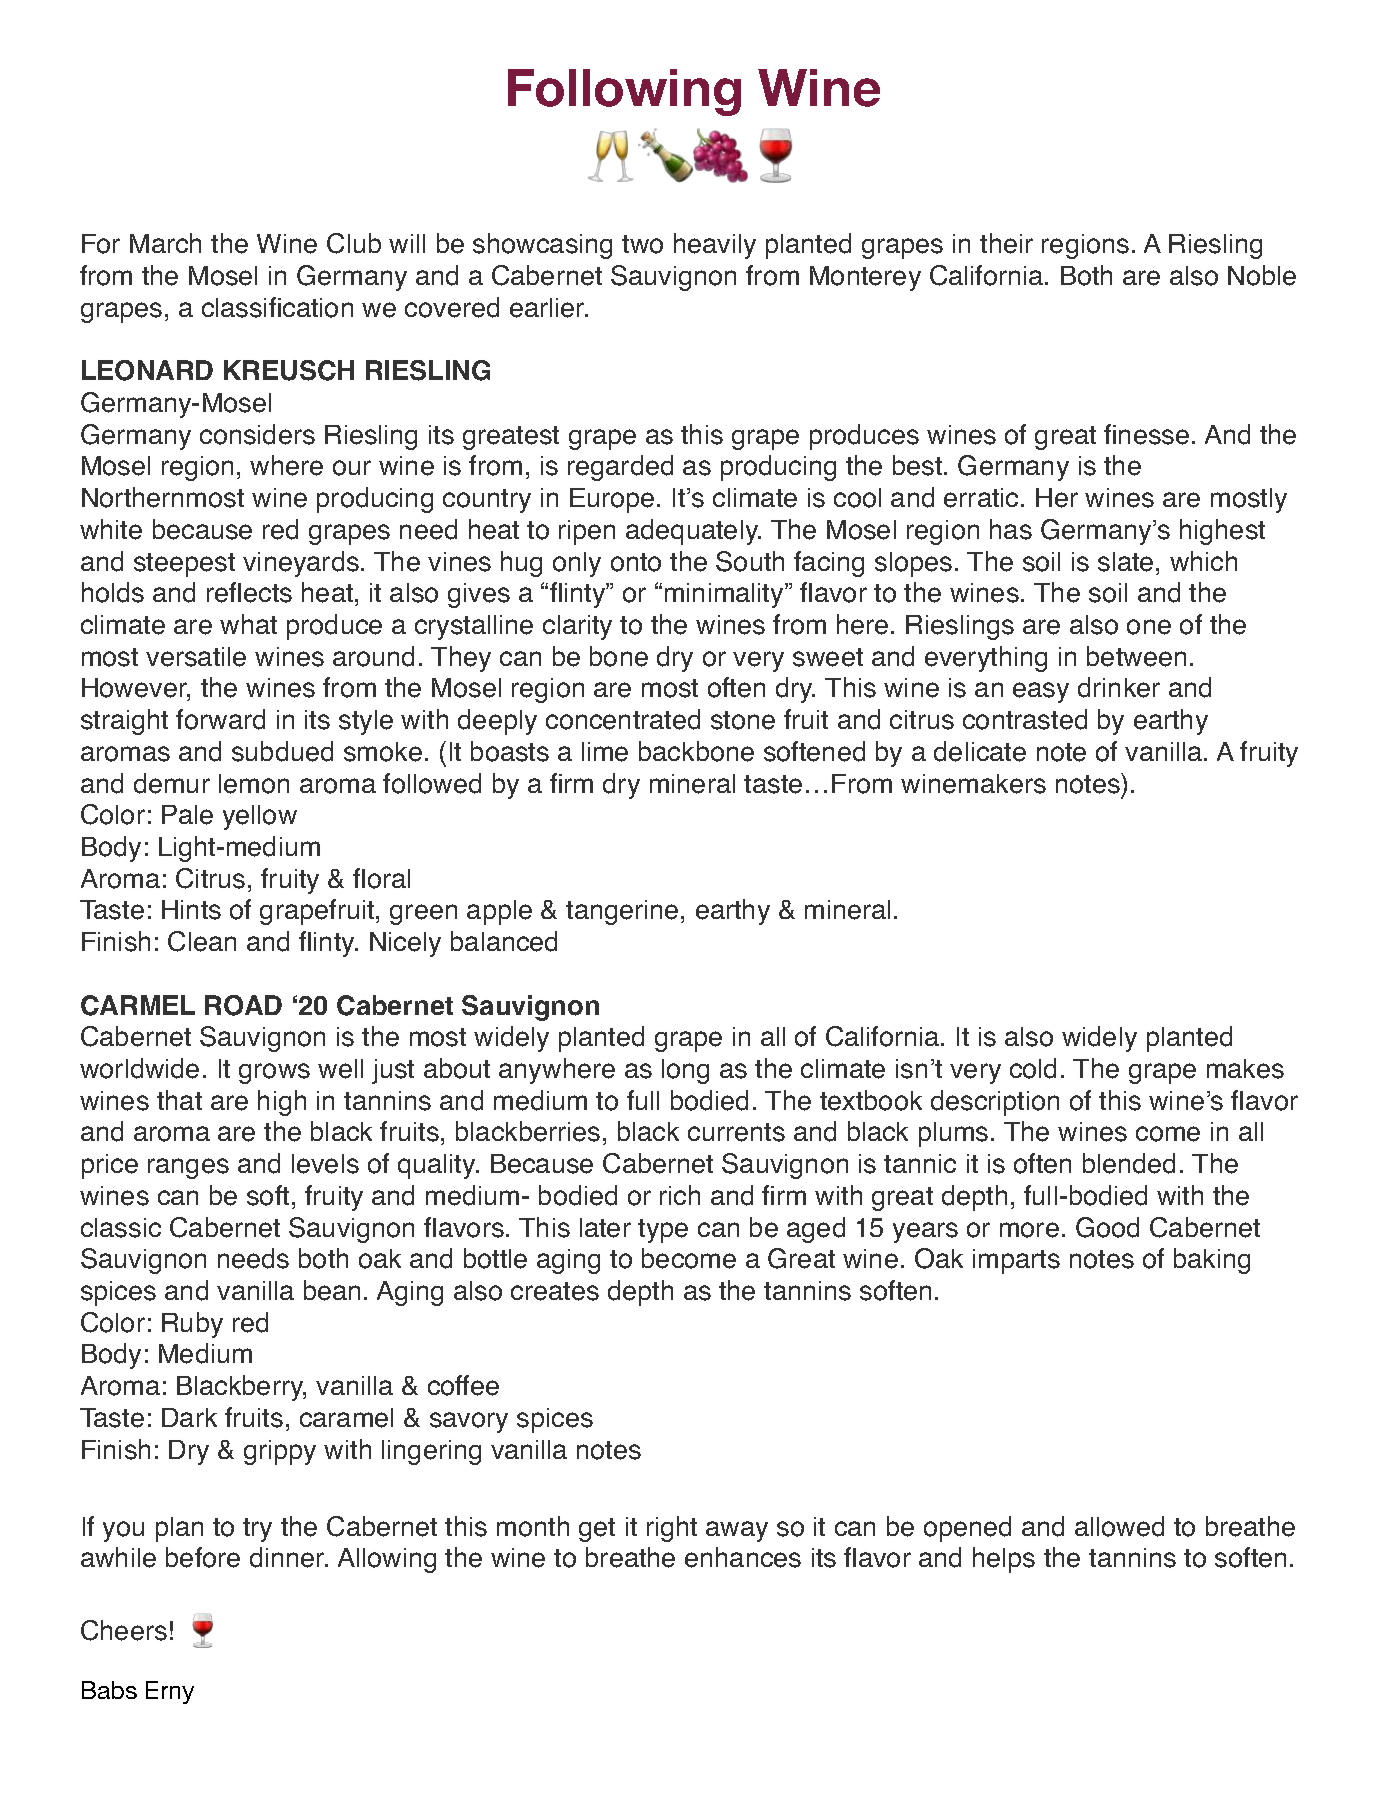 The width and height of the page is (1386, 1794). I want to click on enhances, so click(743, 1557).
